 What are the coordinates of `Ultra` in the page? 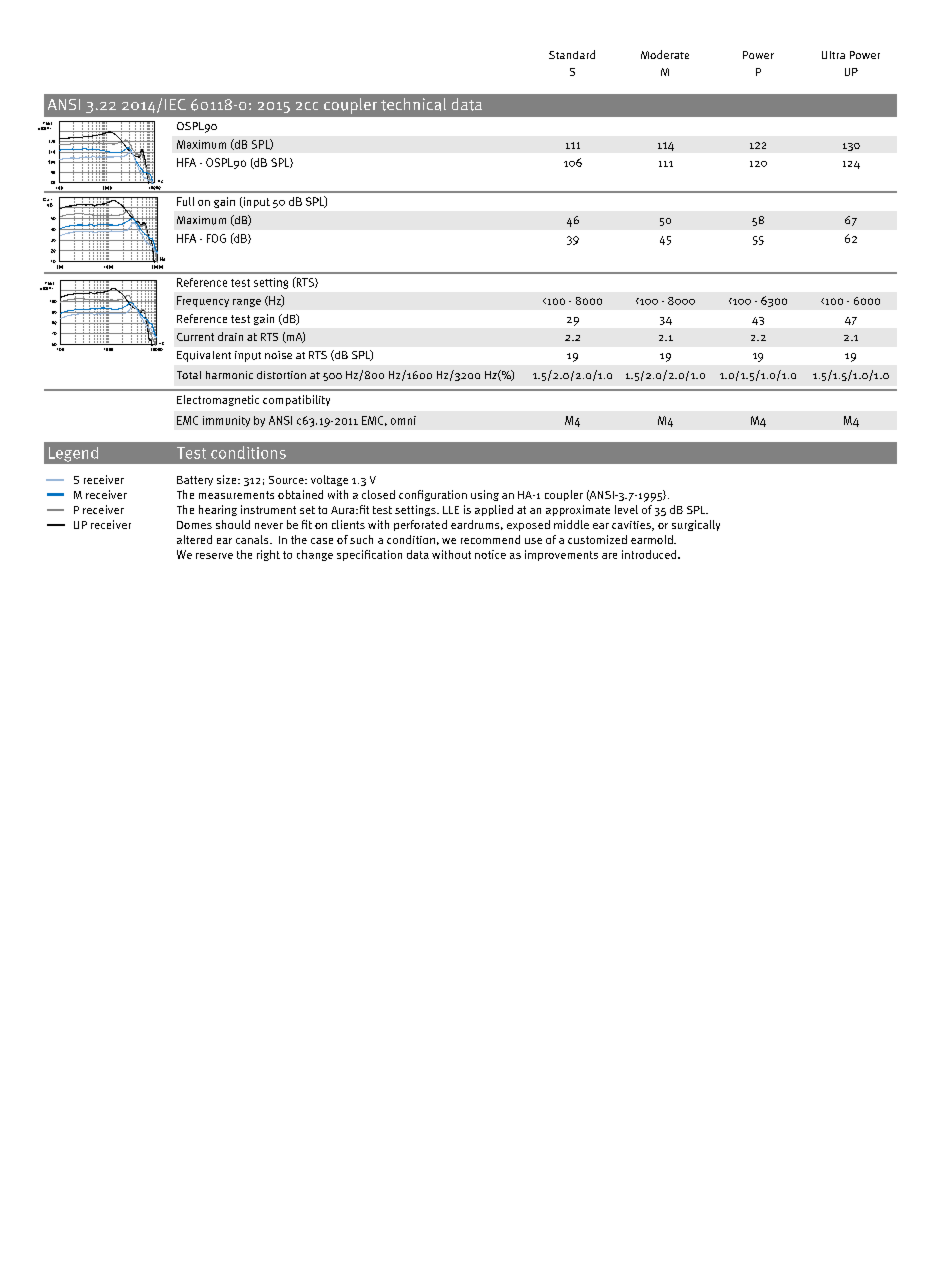 It's located at (833, 55).
